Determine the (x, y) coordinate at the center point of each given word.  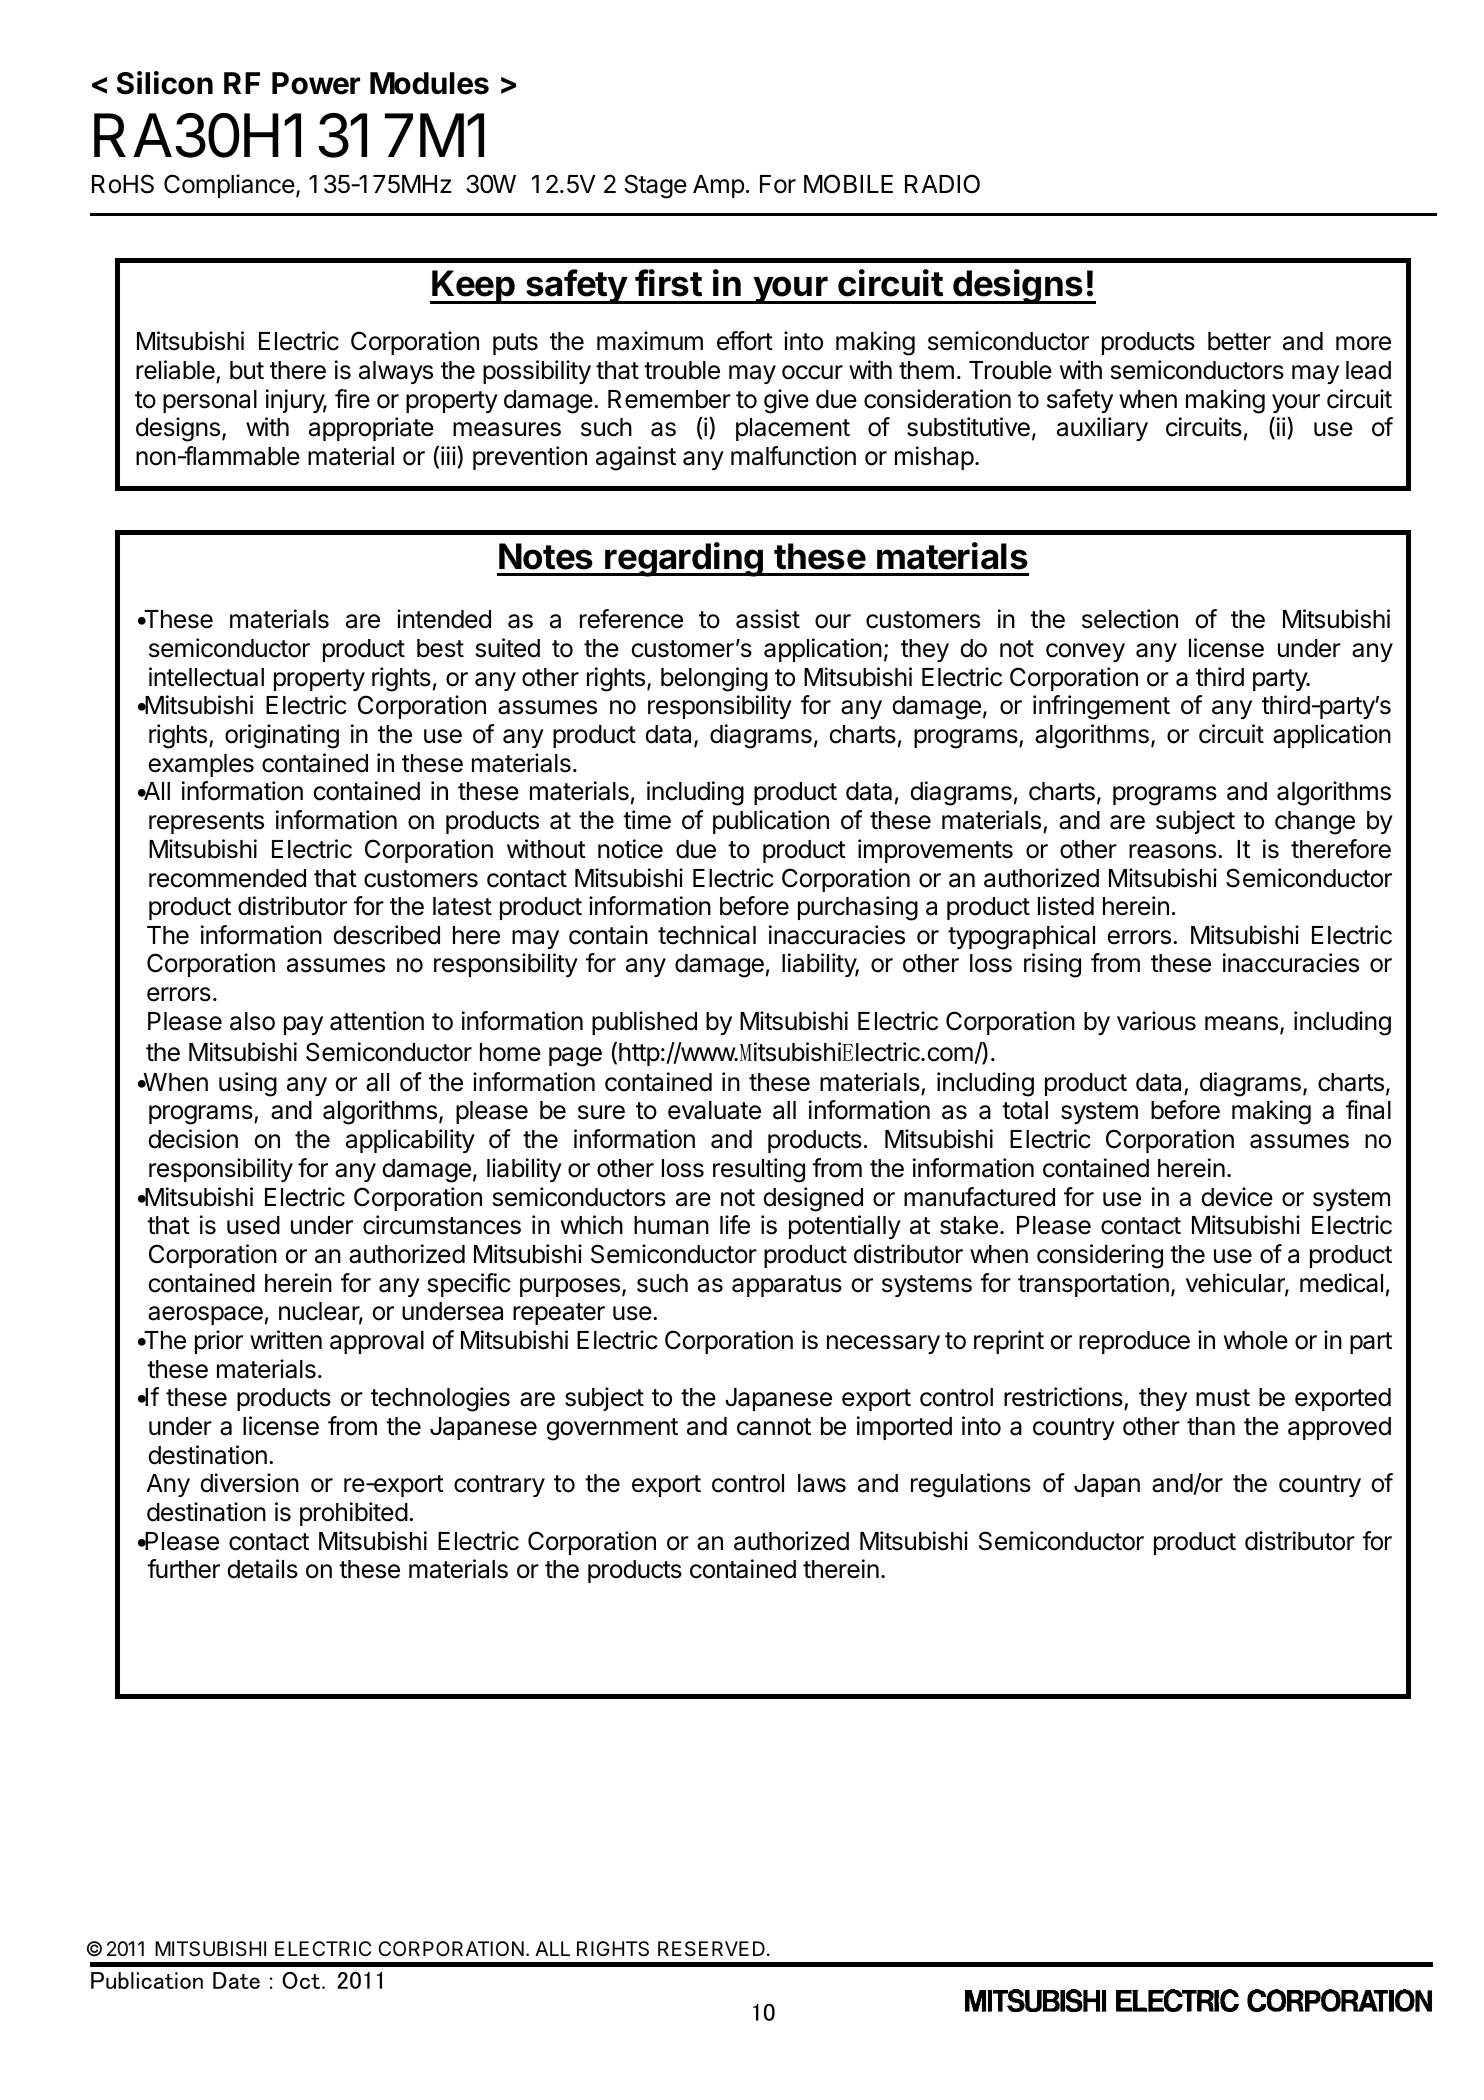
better (1239, 341)
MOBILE (848, 184)
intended (444, 619)
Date (236, 1980)
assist (768, 619)
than (1211, 1426)
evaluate (714, 1110)
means (1241, 1023)
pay (303, 1025)
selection (1130, 619)
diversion (249, 1483)
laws (822, 1483)
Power (316, 83)
